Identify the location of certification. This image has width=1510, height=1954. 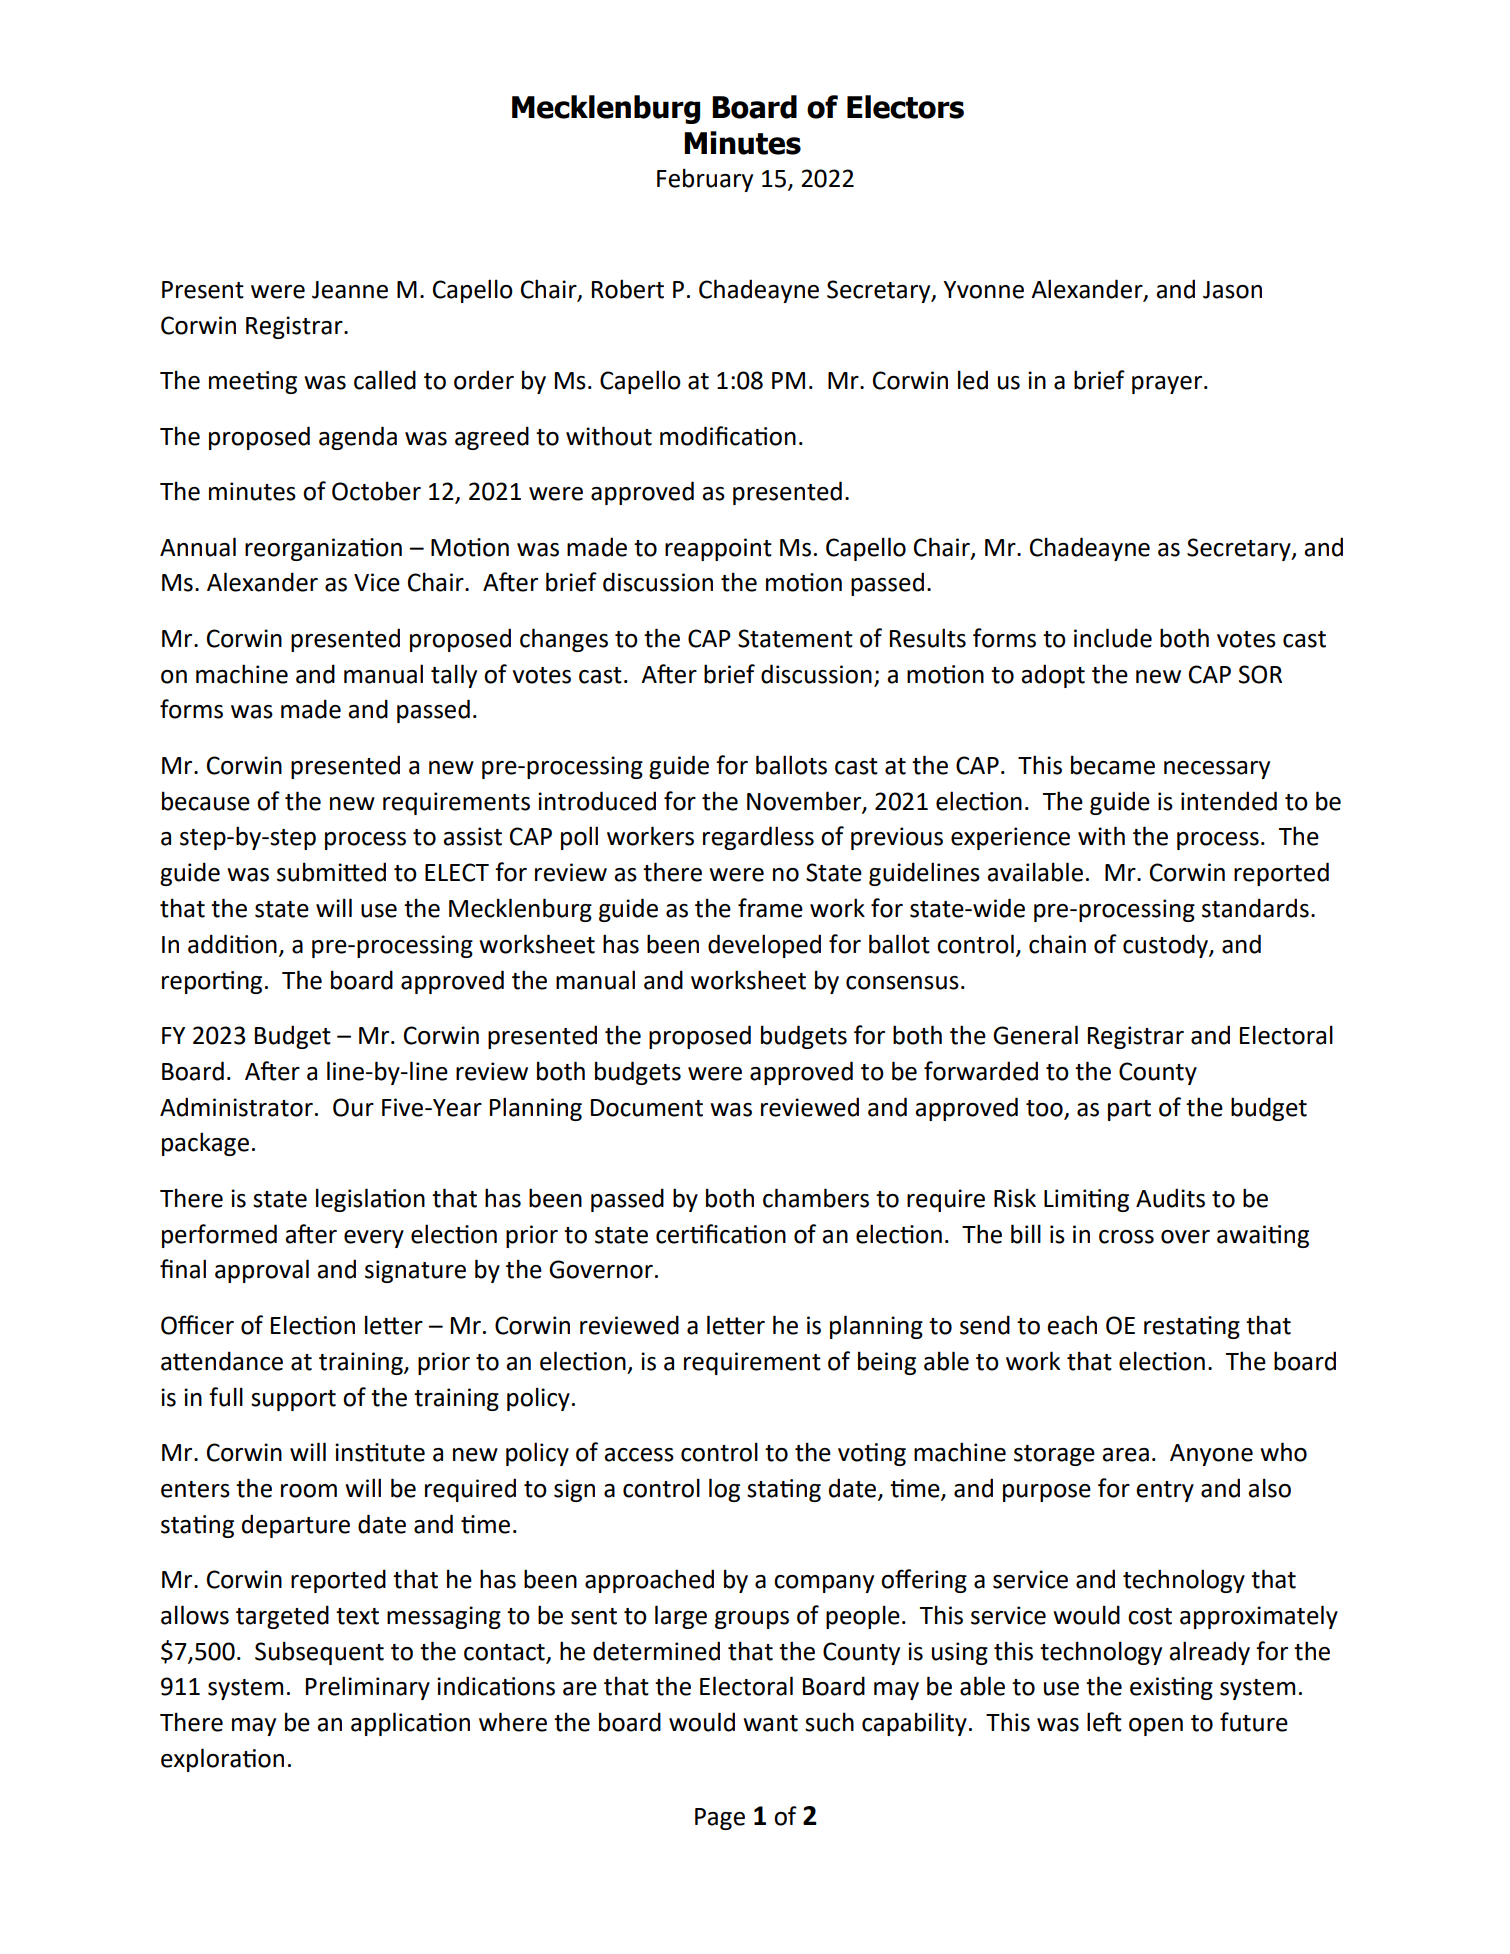
(721, 1234).
